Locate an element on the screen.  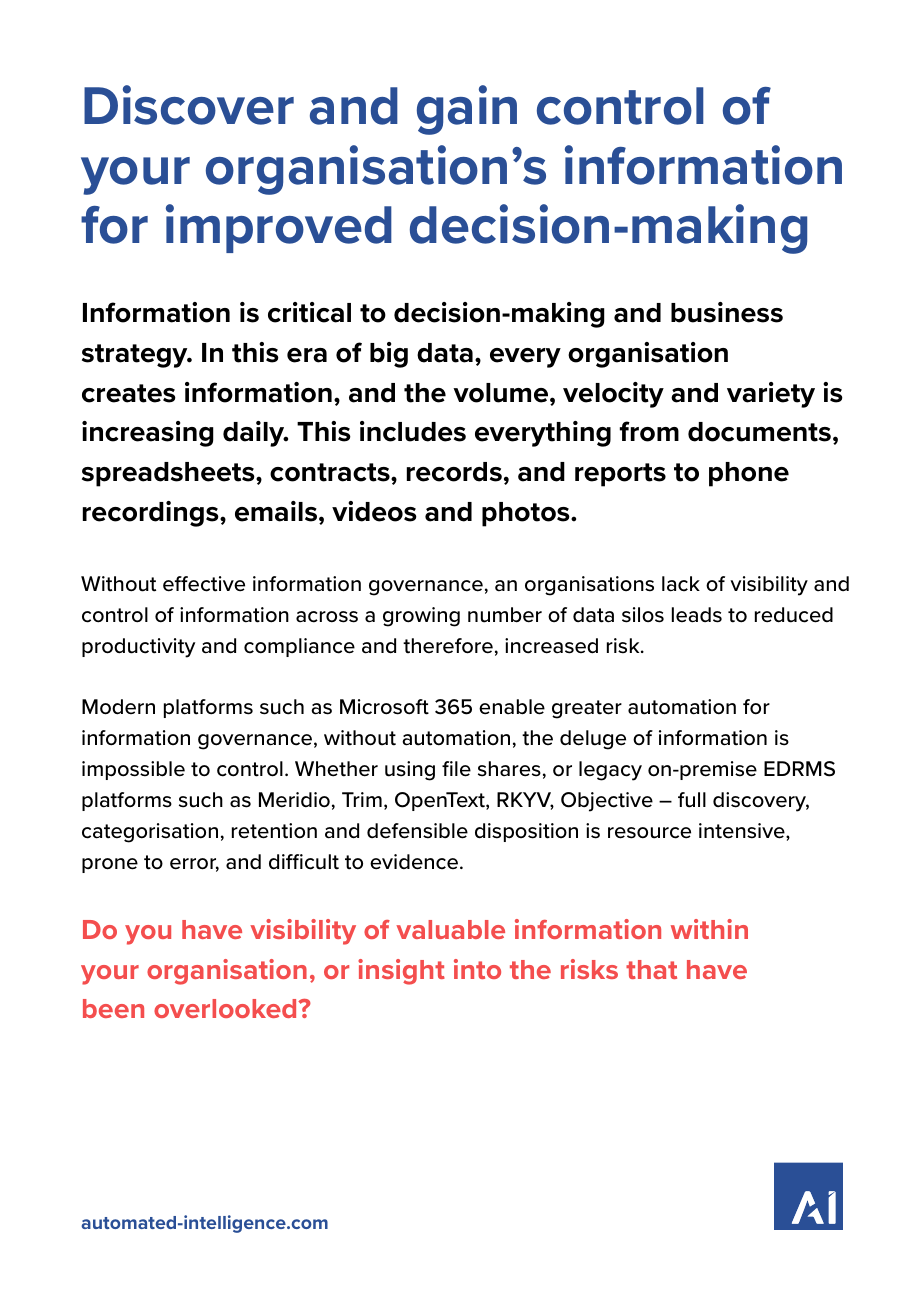
lack is located at coordinates (681, 584).
